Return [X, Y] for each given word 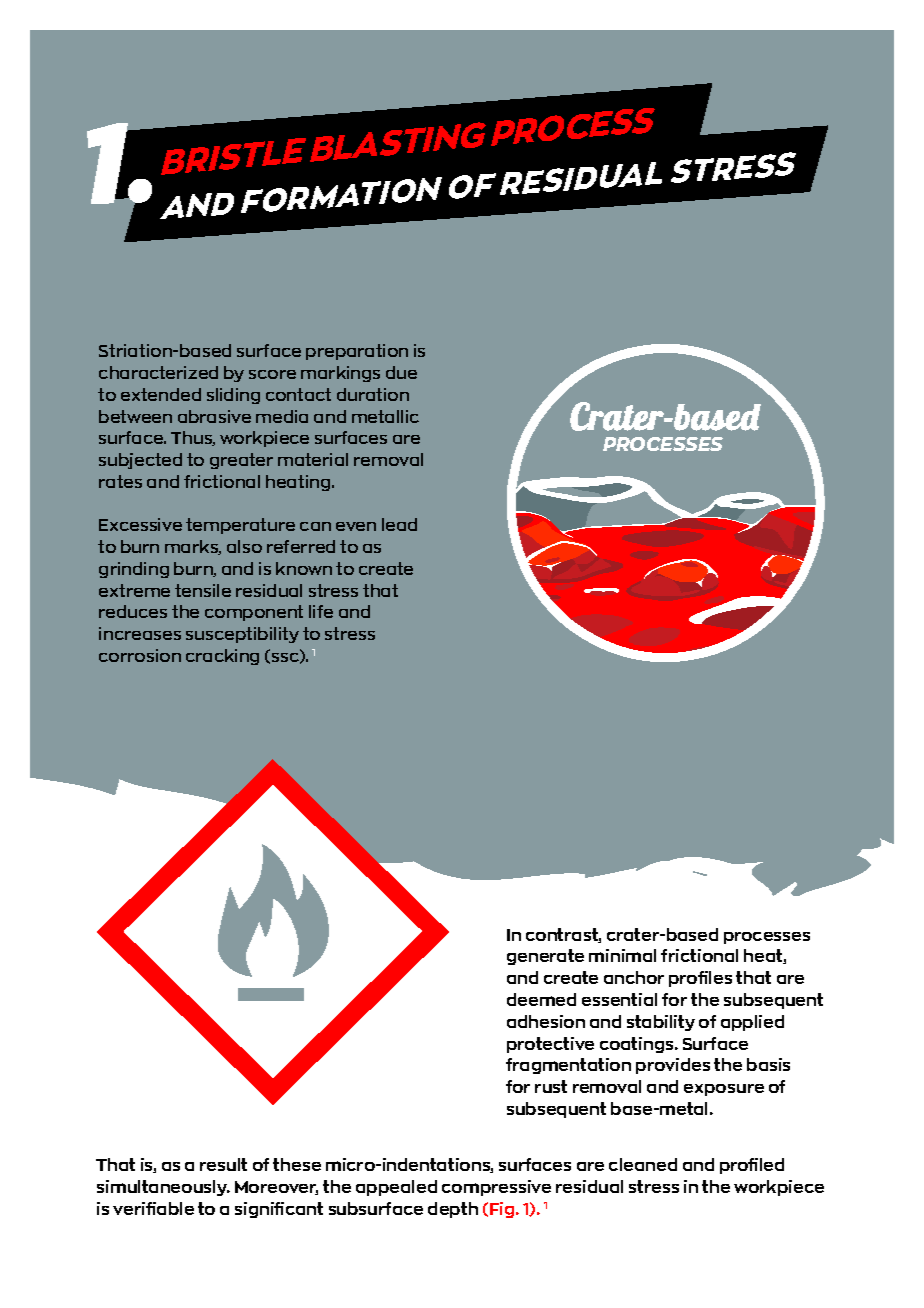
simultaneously [163, 1188]
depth [453, 1210]
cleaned [643, 1164]
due [401, 372]
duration [373, 394]
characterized [158, 372]
